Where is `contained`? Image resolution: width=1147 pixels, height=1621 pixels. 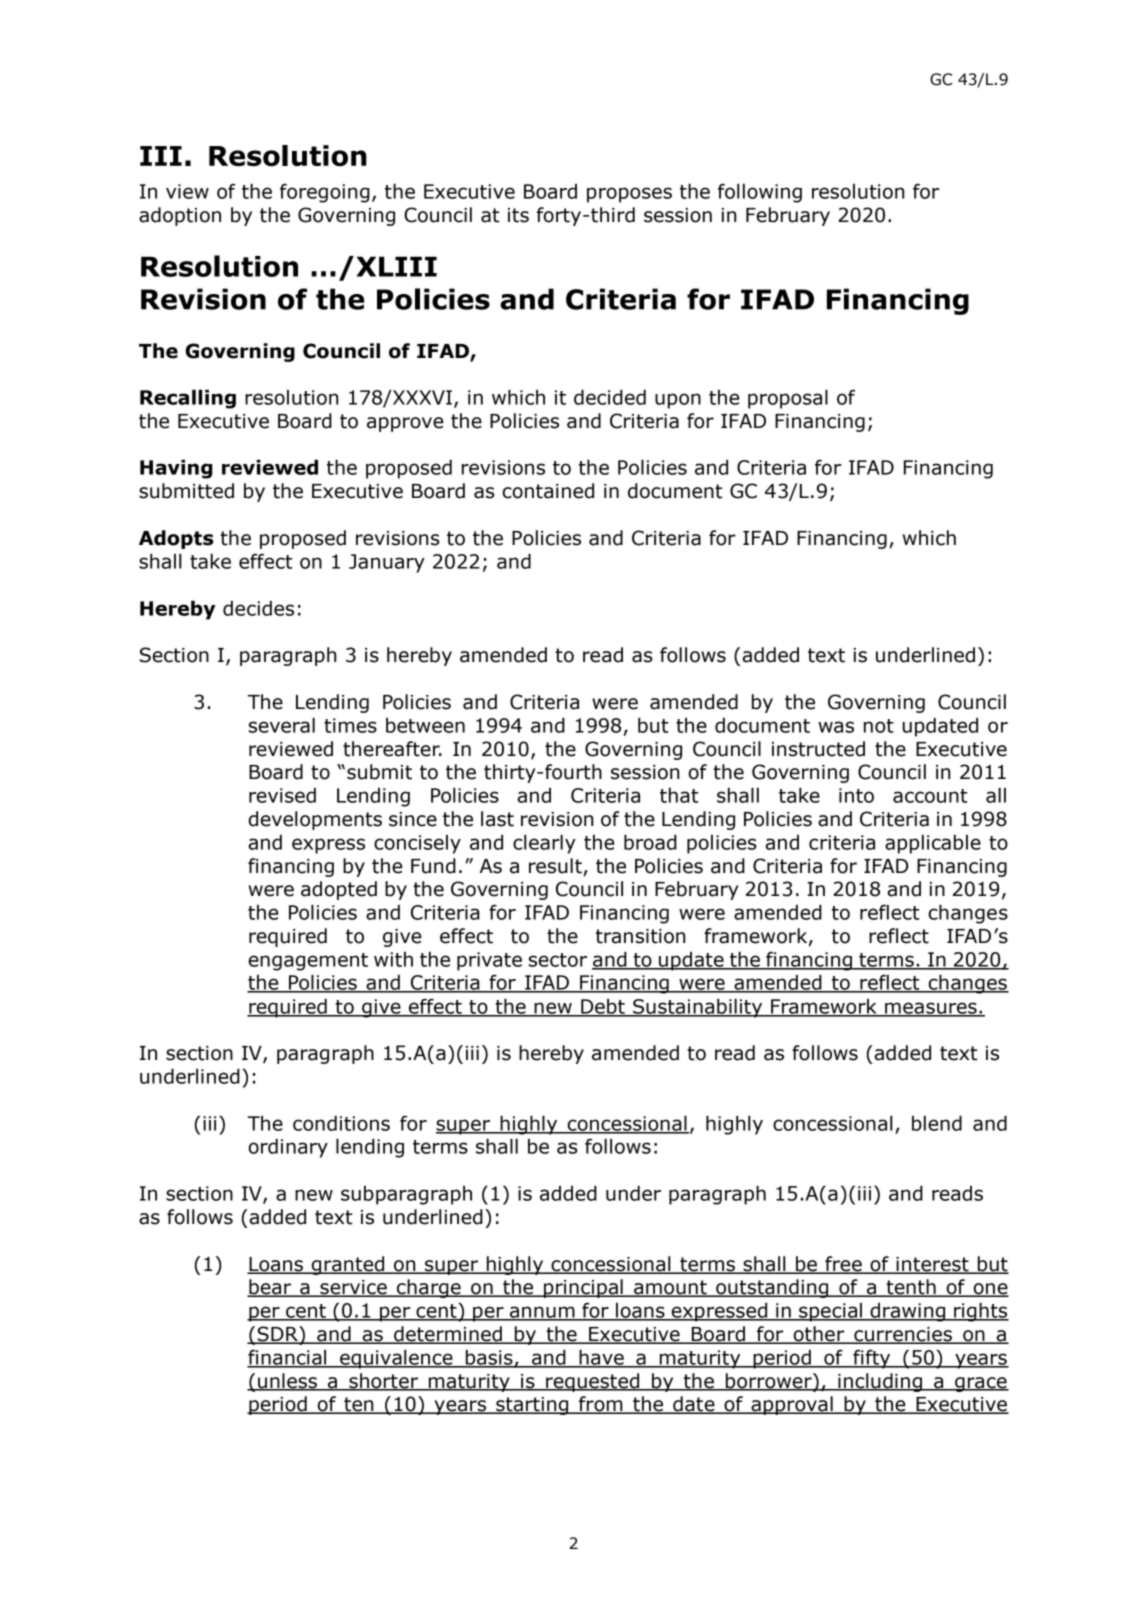 contained is located at coordinates (548, 491).
